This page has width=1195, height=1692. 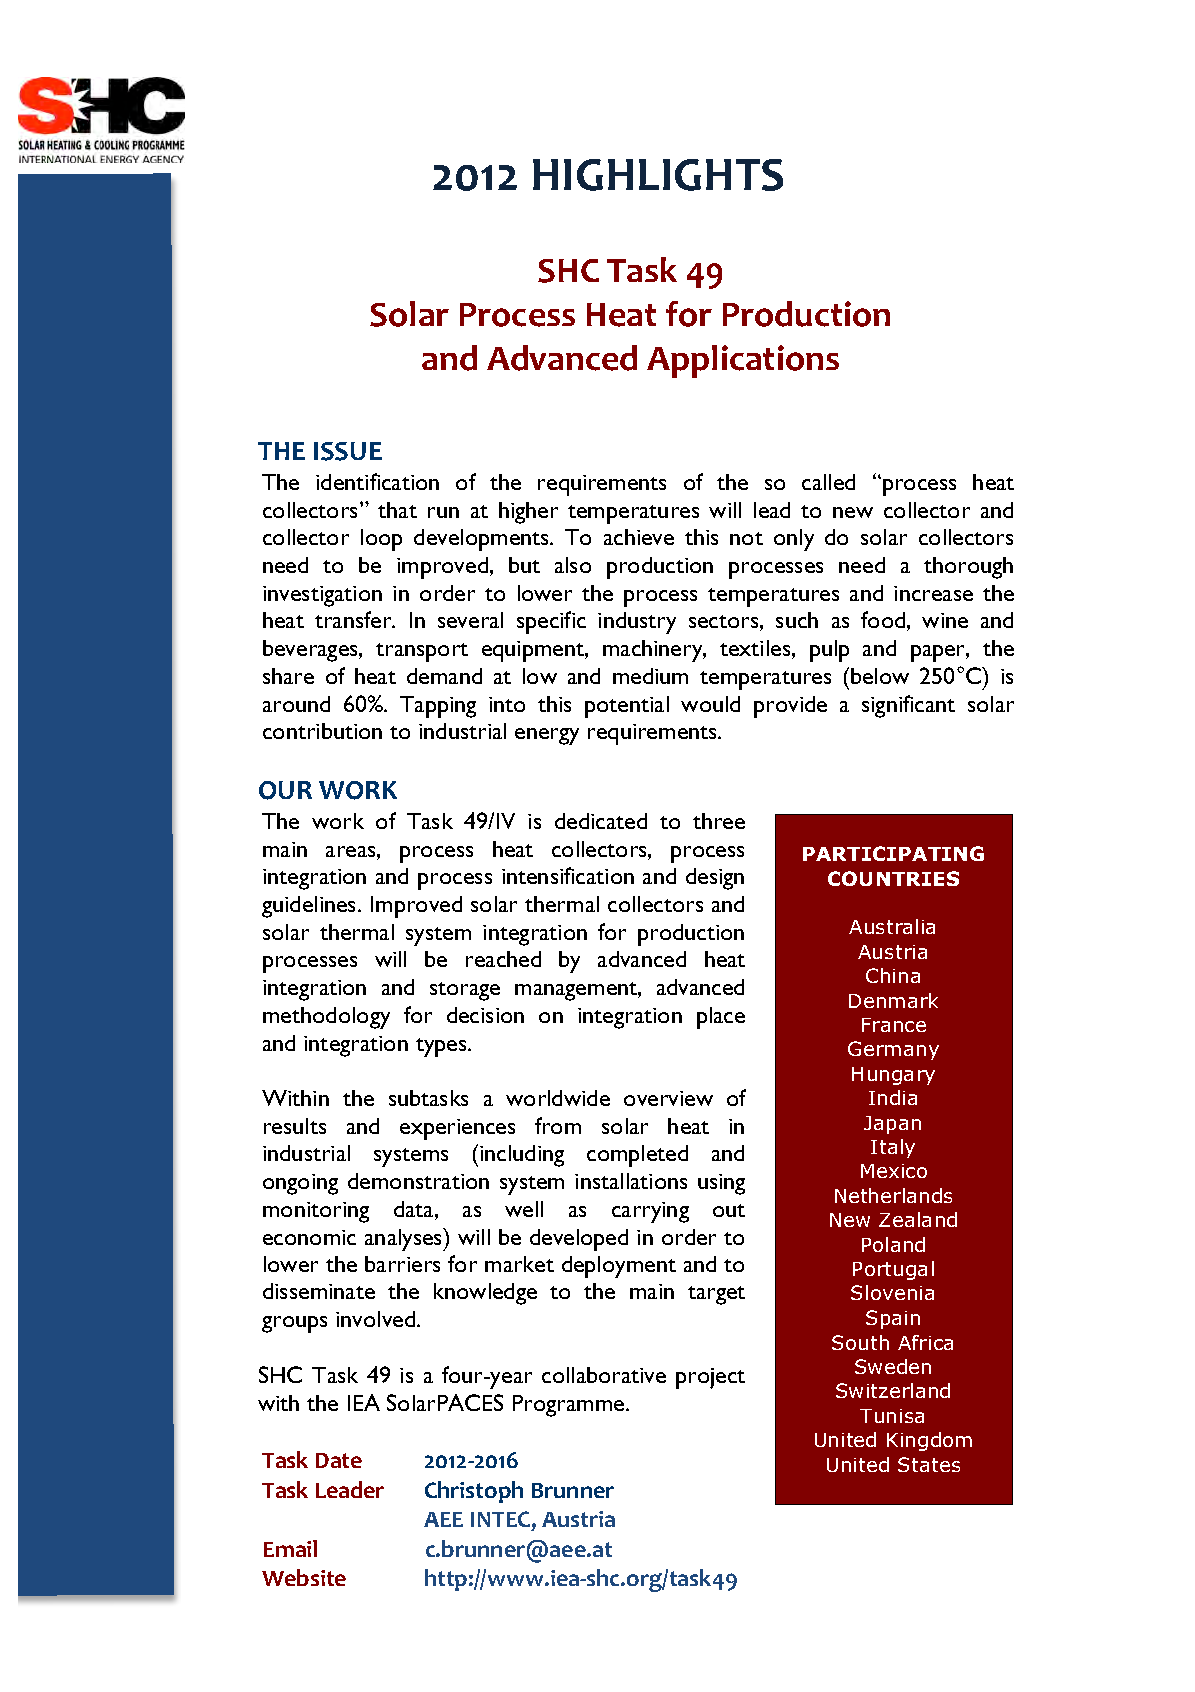 I want to click on dedicated, so click(x=601, y=821).
